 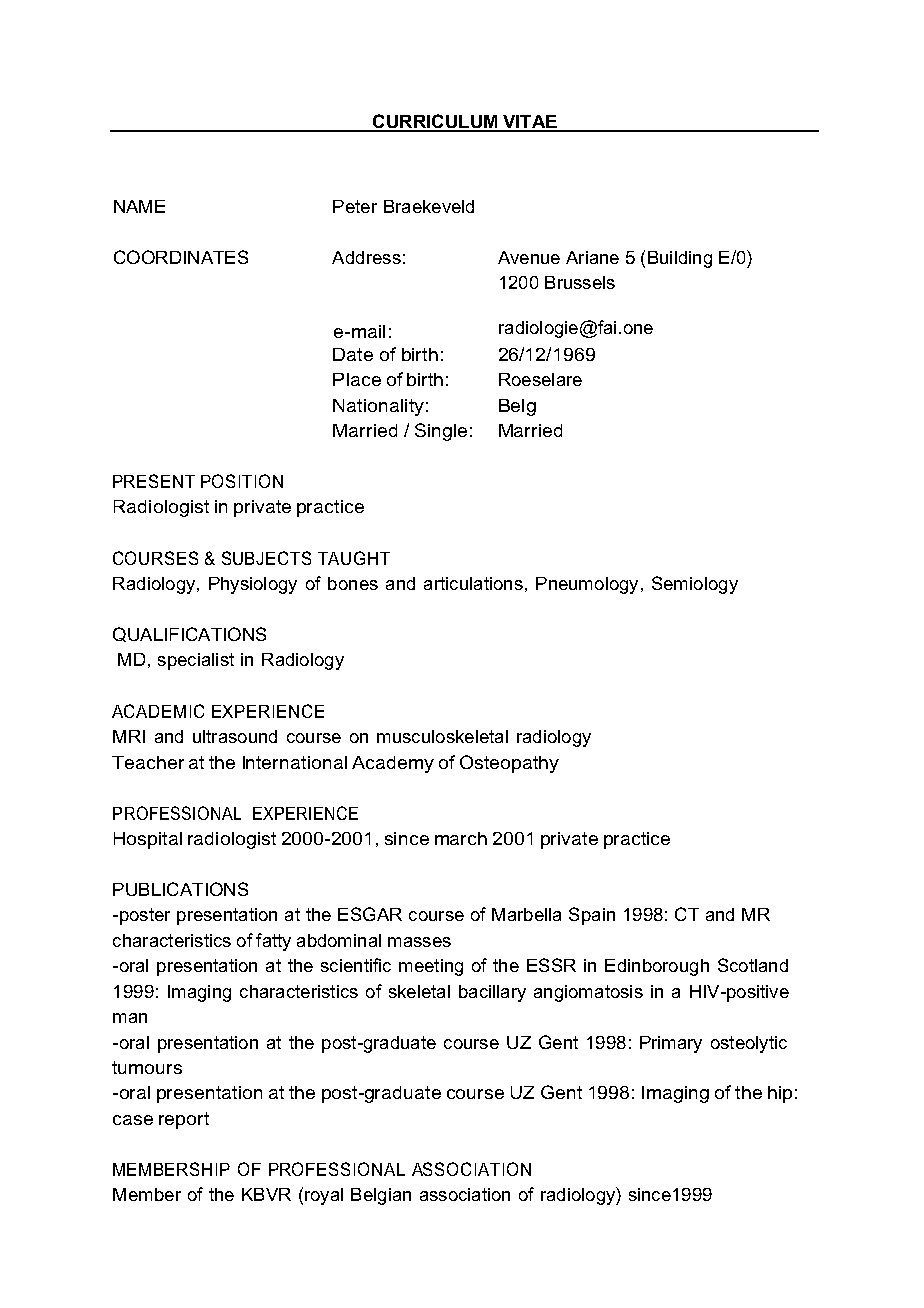 What do you see at coordinates (196, 661) in the image?
I see `specialist` at bounding box center [196, 661].
